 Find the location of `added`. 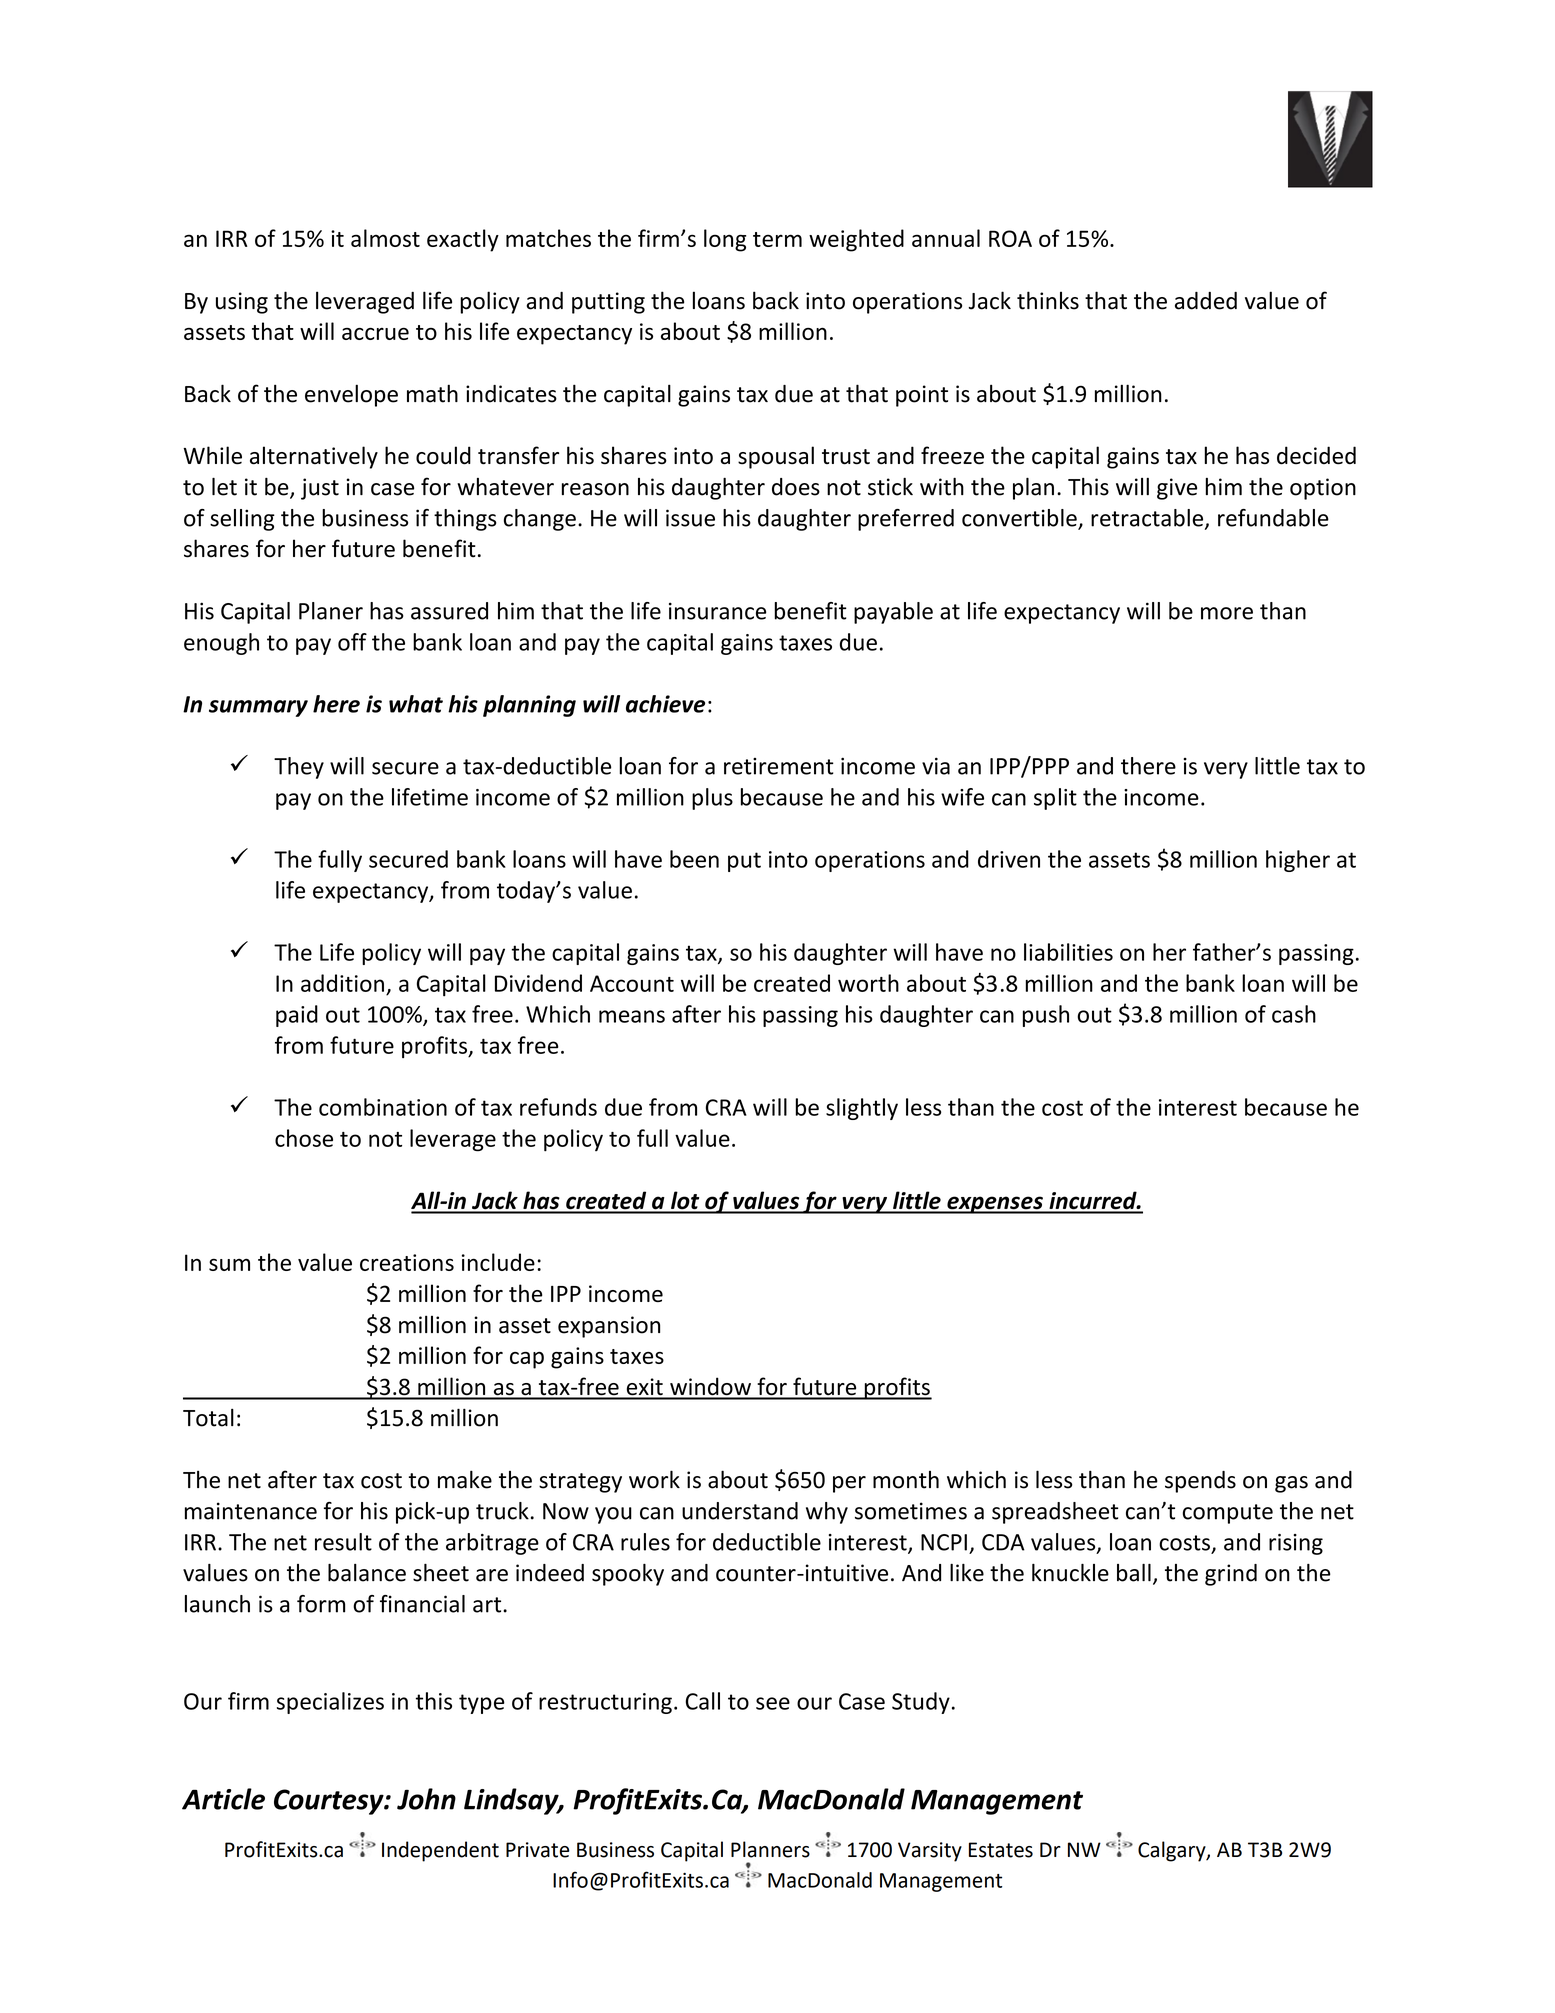

added is located at coordinates (1206, 301).
